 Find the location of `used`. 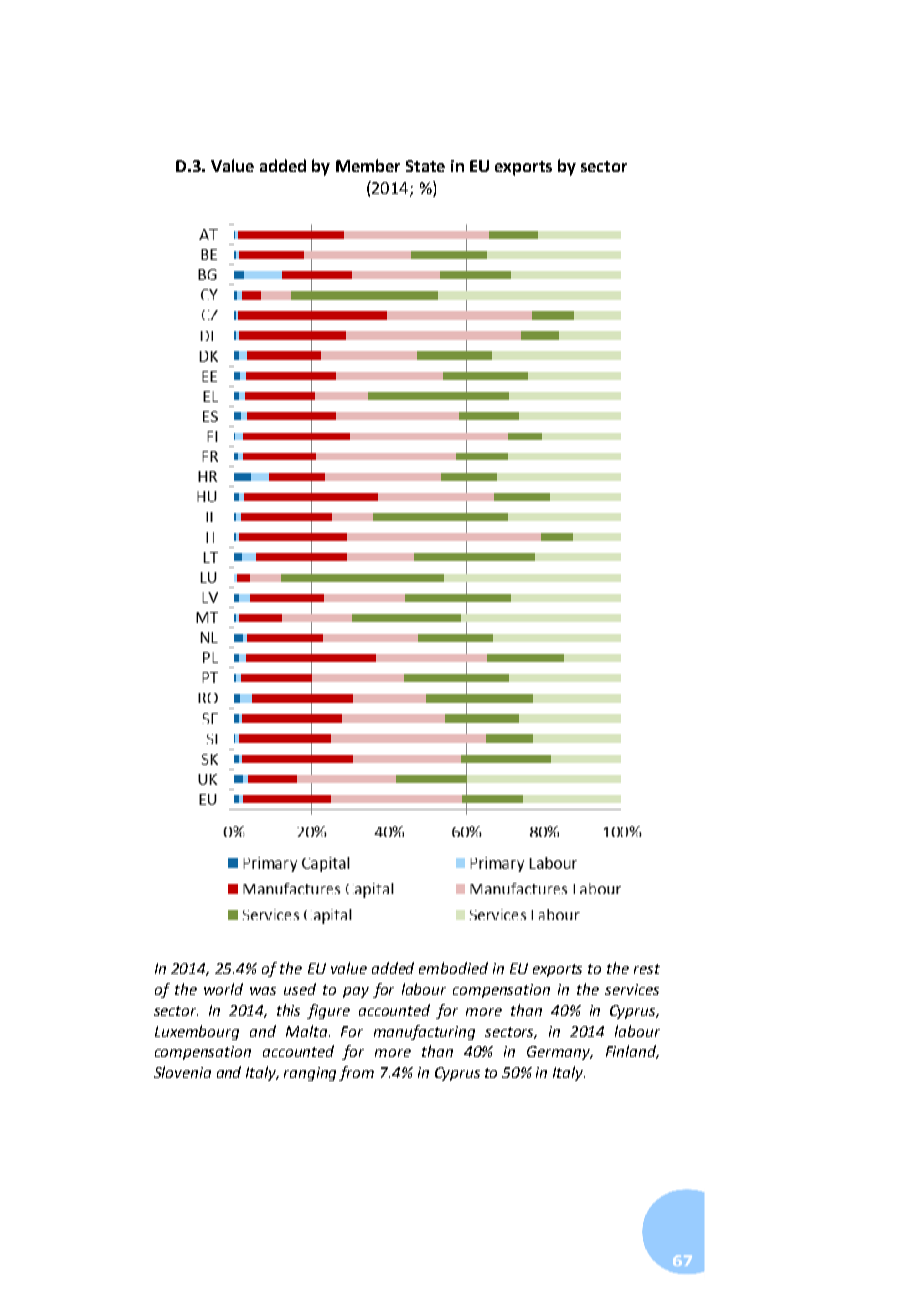

used is located at coordinates (300, 989).
